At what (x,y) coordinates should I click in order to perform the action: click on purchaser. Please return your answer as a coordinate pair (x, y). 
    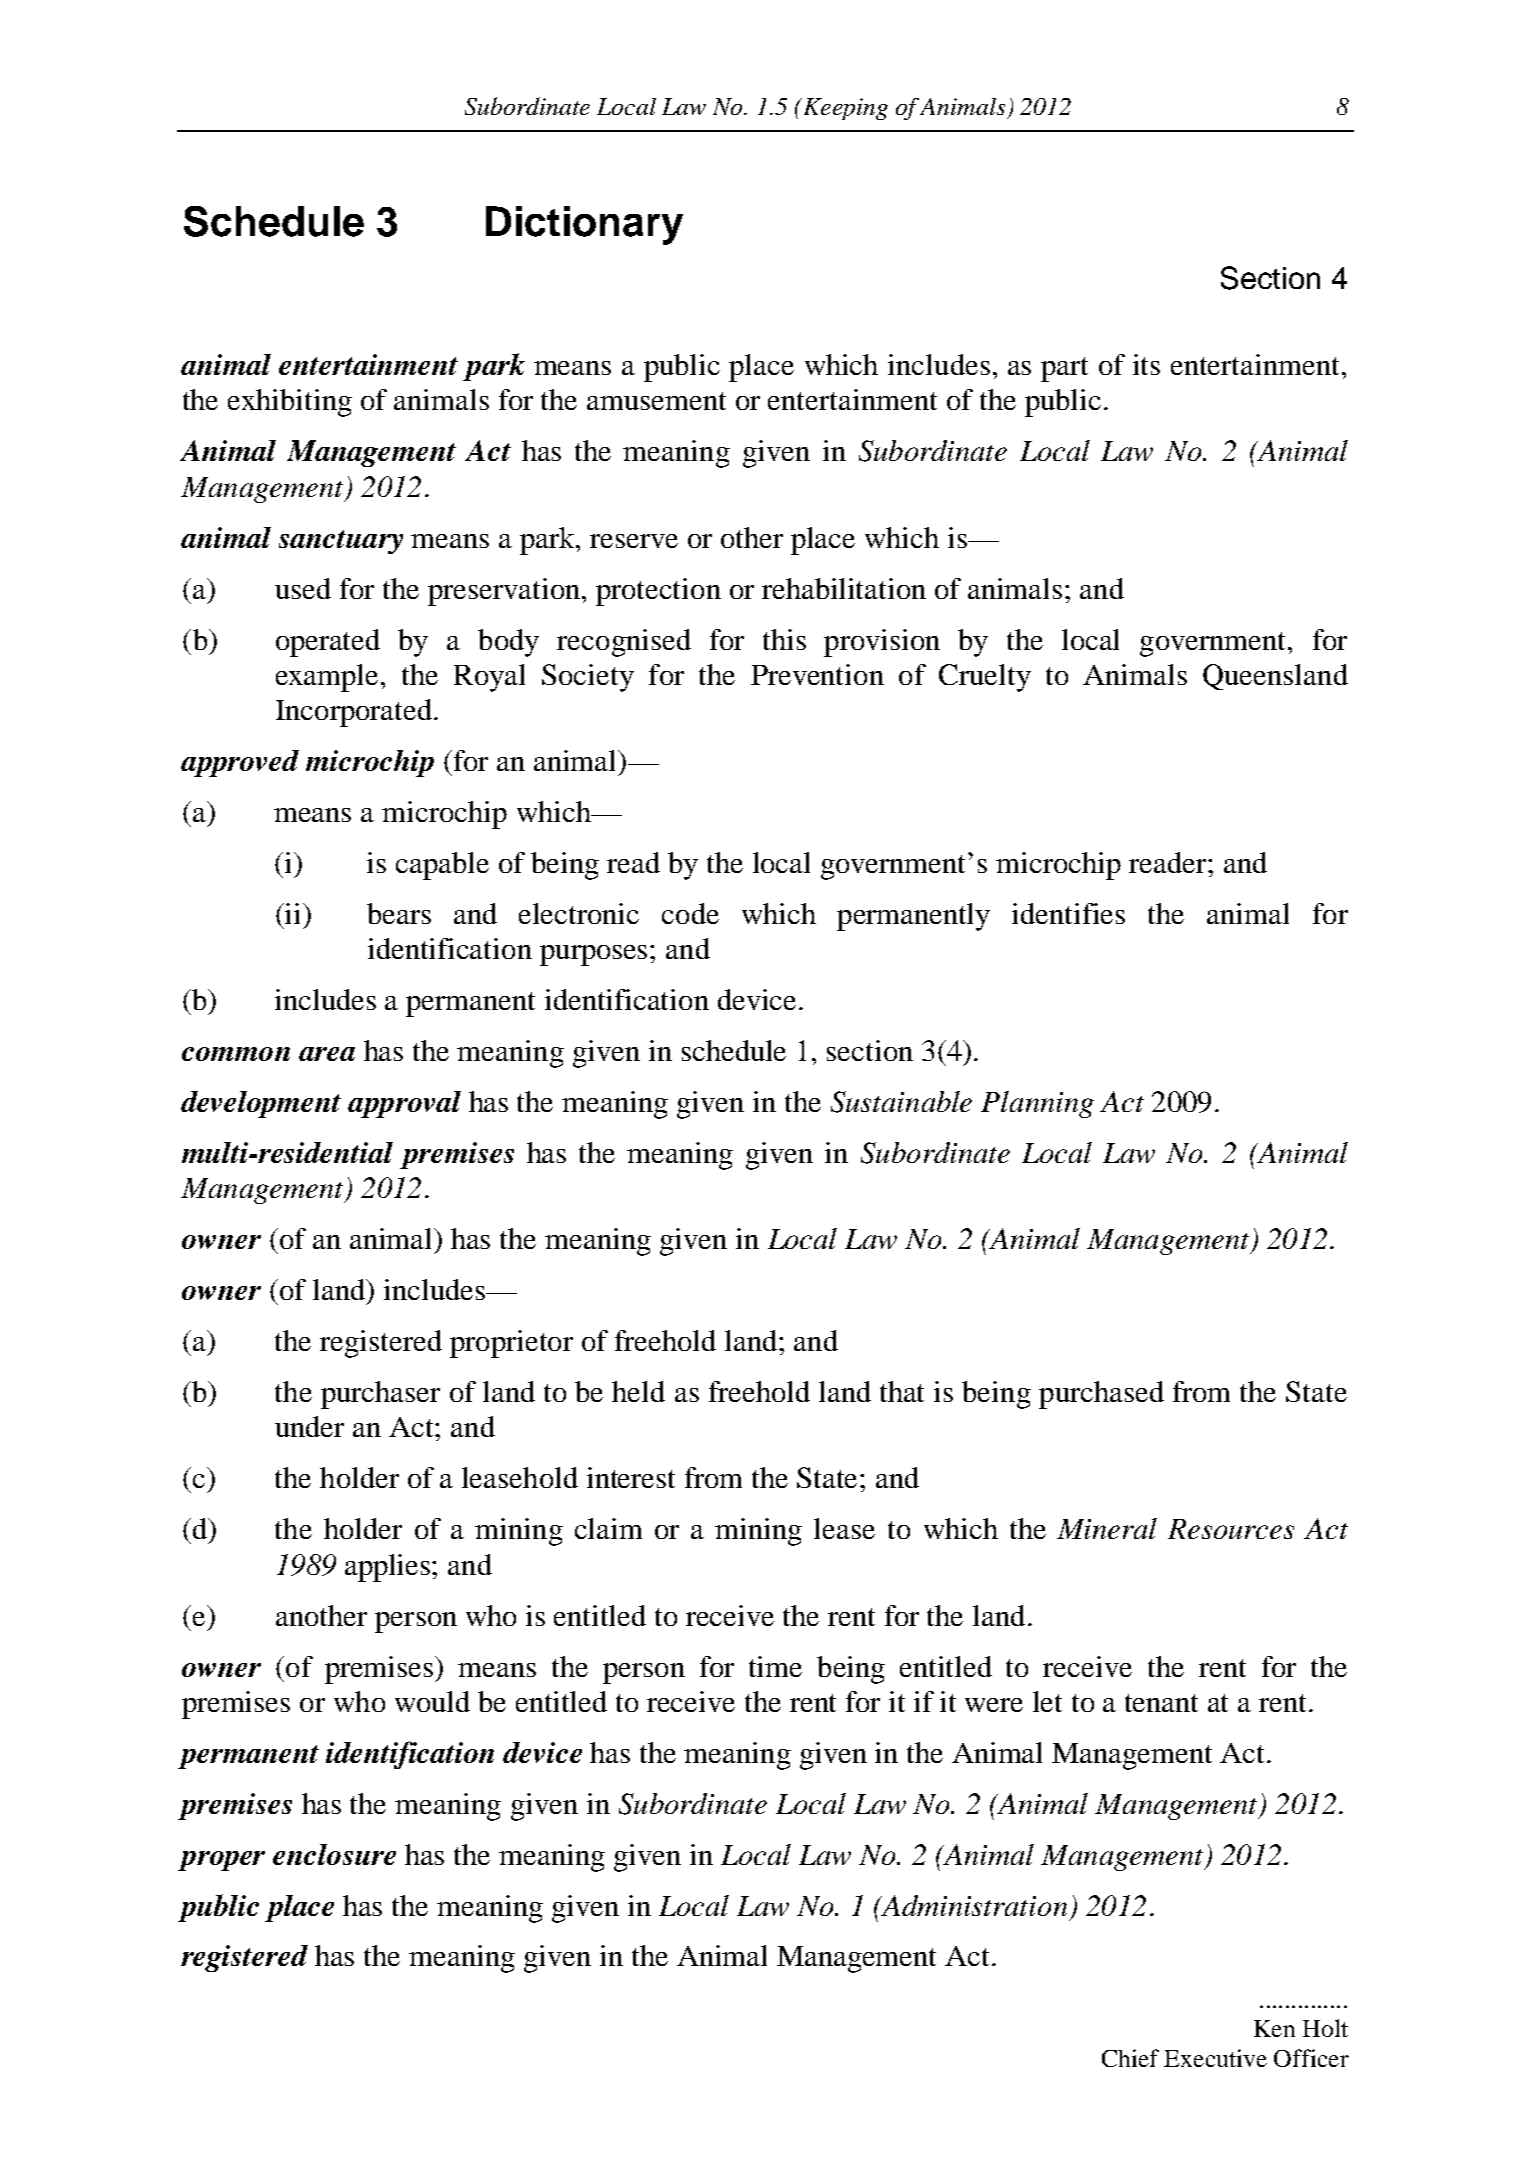
    Looking at the image, I should click on (380, 1395).
